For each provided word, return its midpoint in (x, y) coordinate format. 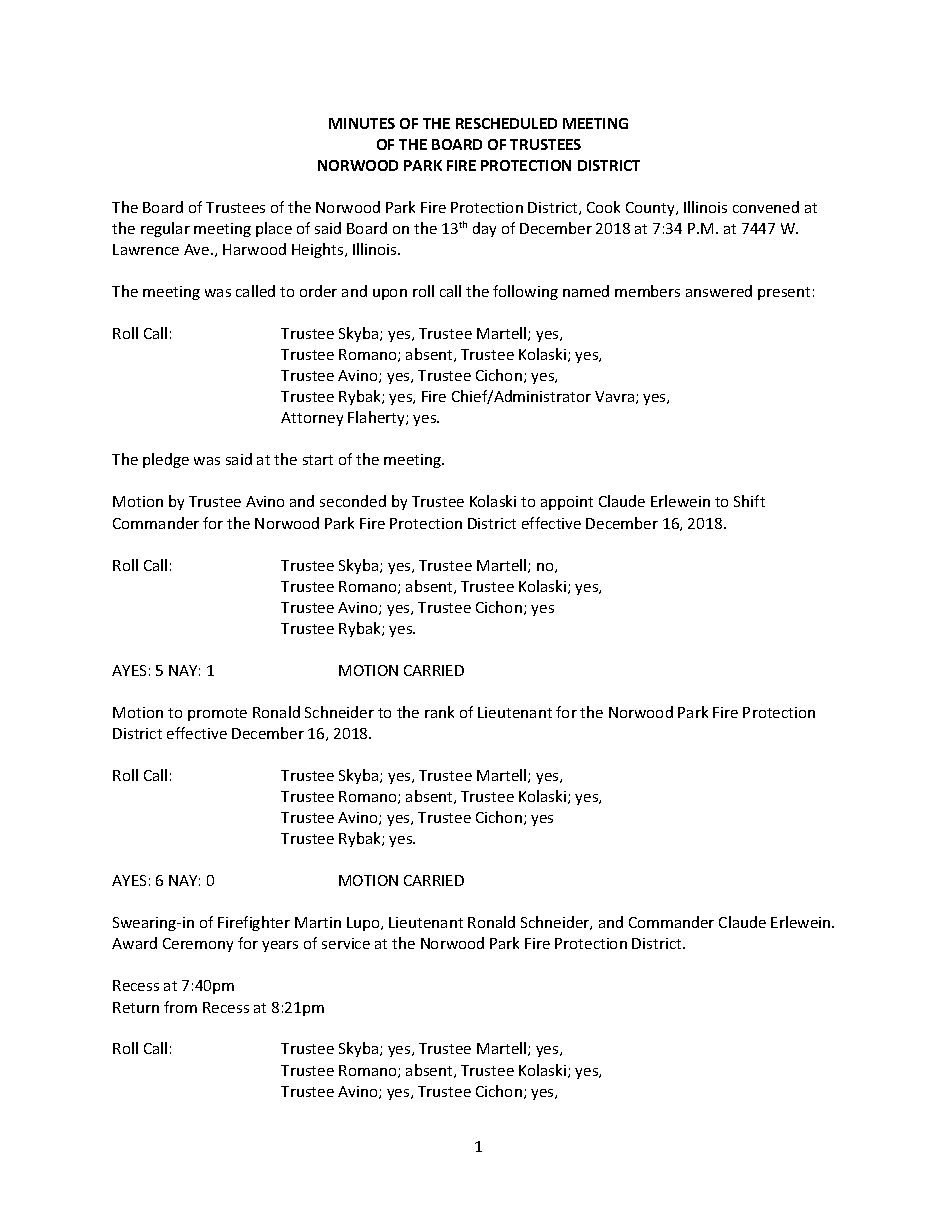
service (346, 943)
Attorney (312, 419)
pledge (166, 460)
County (651, 209)
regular (165, 229)
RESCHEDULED (506, 123)
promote (217, 714)
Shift (749, 501)
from (180, 1007)
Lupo (364, 924)
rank (439, 712)
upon (390, 294)
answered (719, 291)
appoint (567, 503)
